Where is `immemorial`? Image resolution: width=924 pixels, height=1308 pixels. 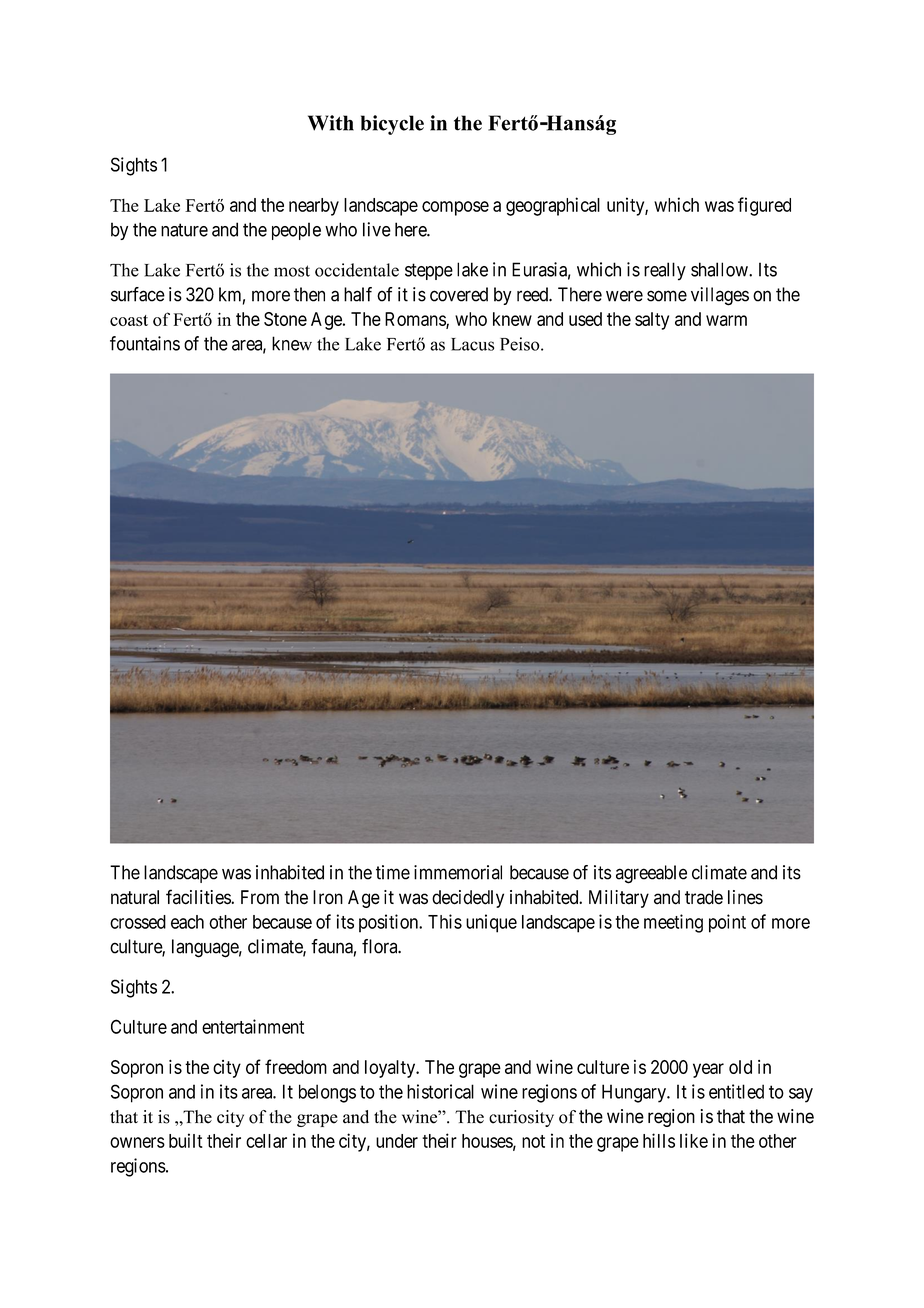 immemorial is located at coordinates (458, 872).
